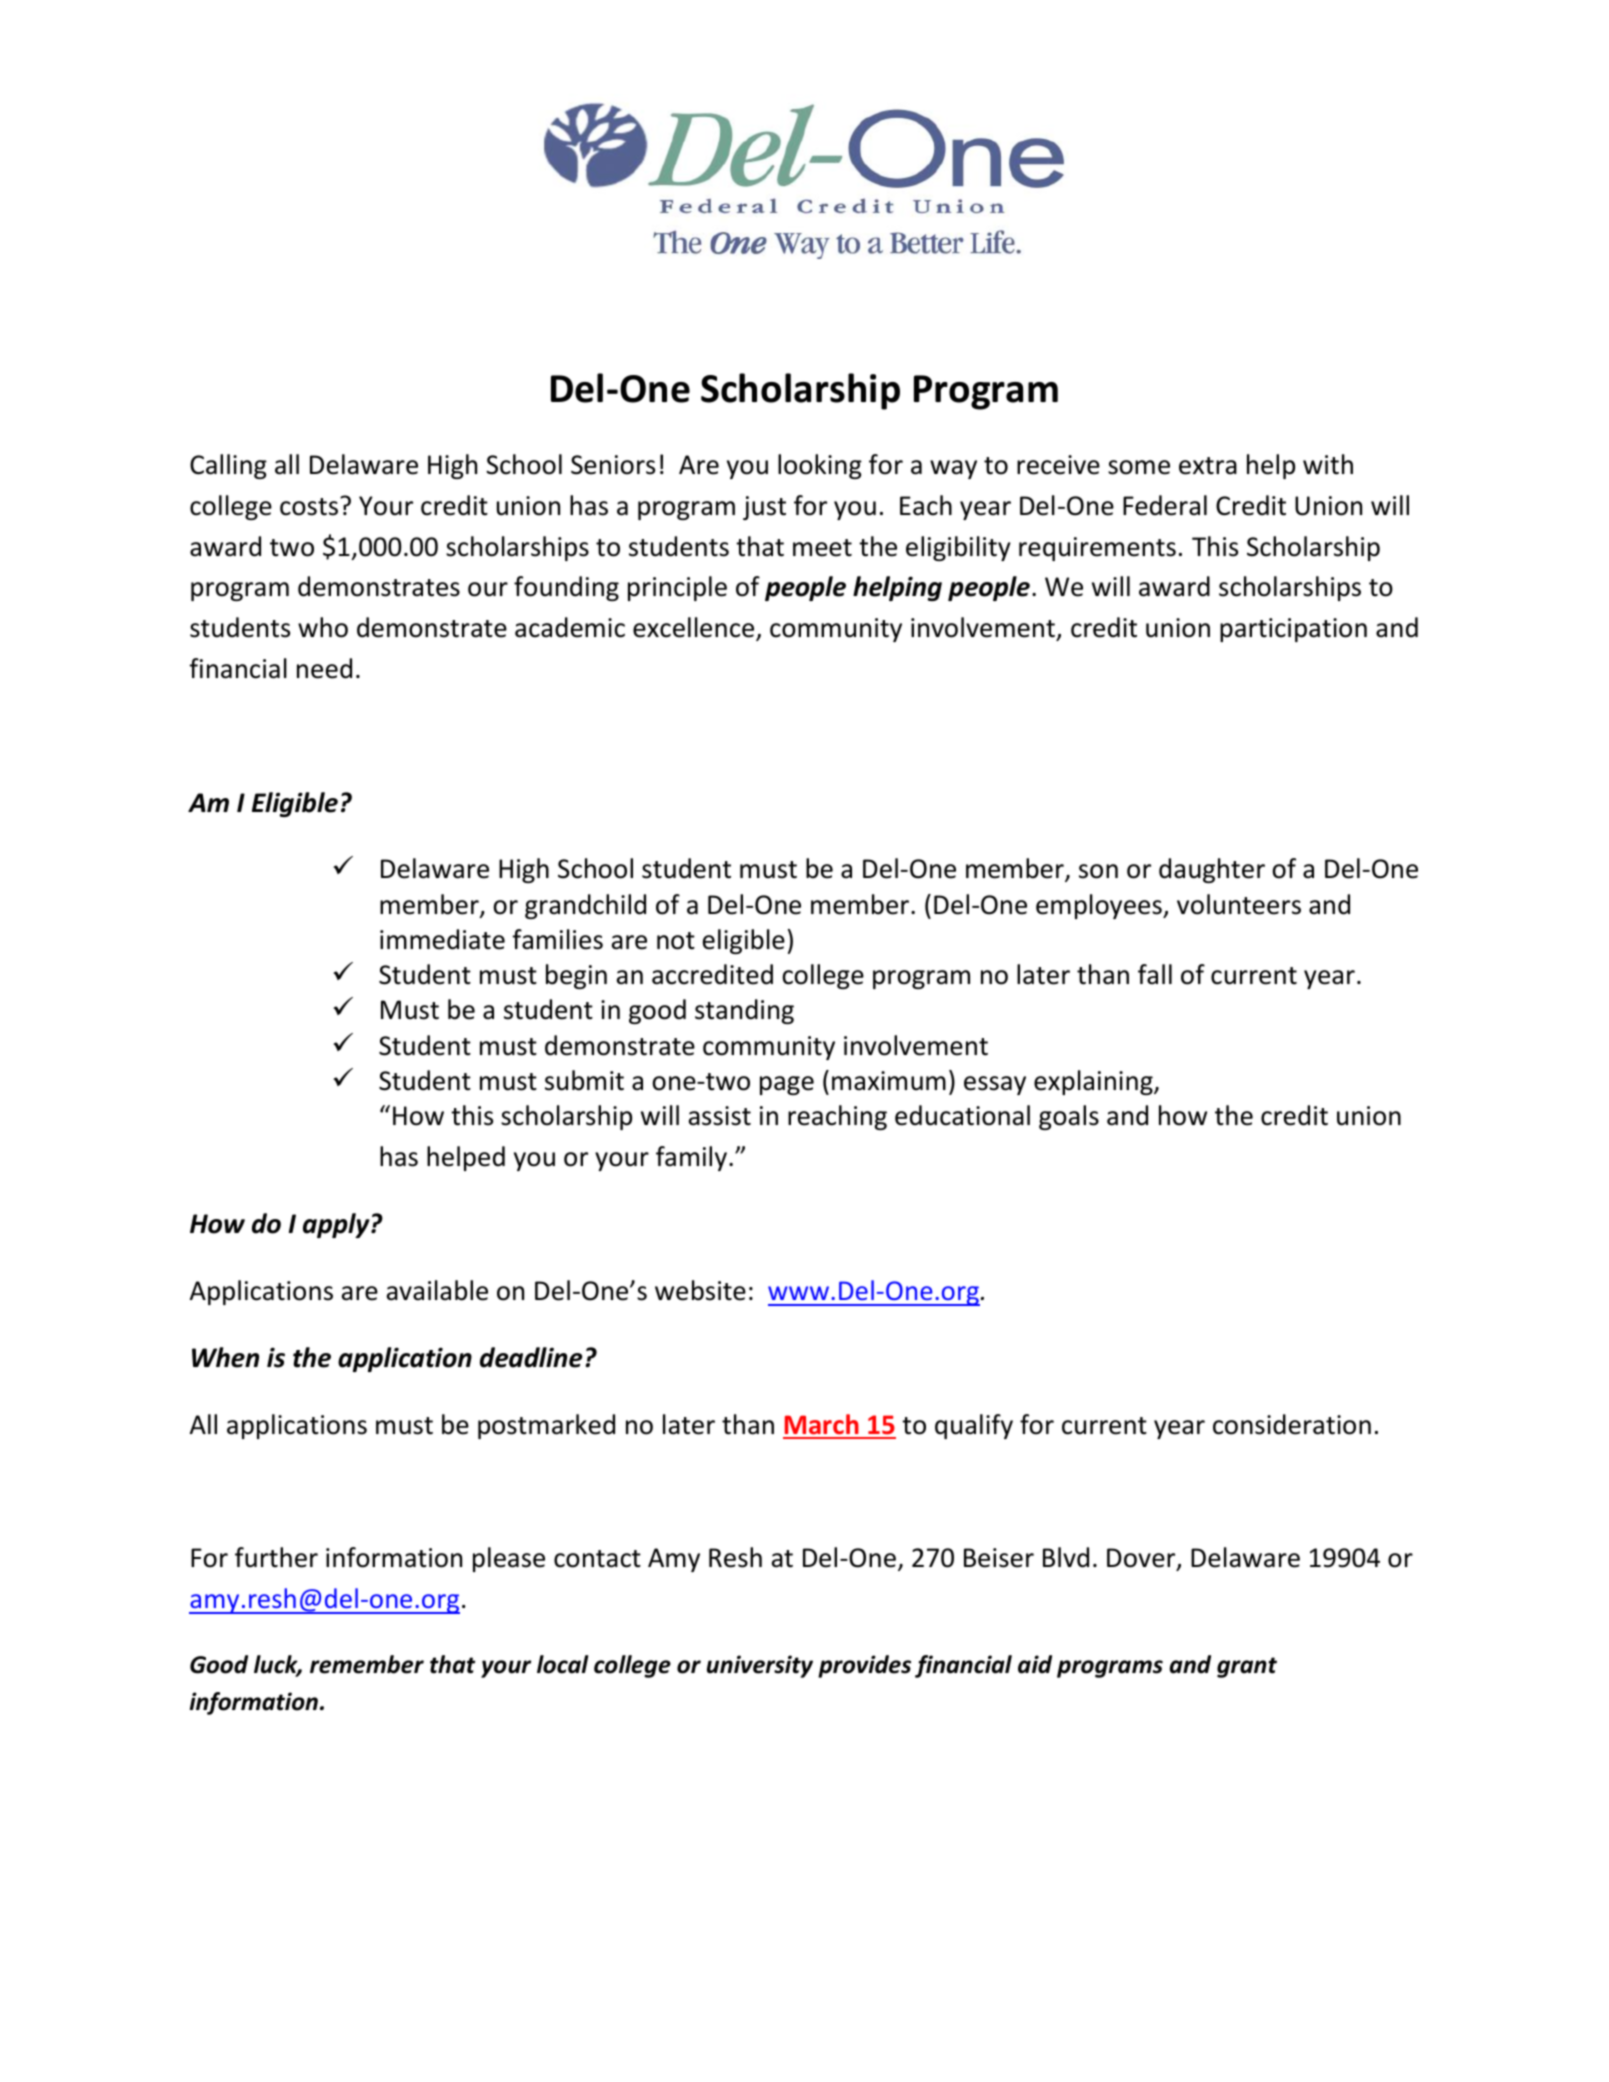 This image has width=1609, height=2082. I want to click on university, so click(760, 1666).
